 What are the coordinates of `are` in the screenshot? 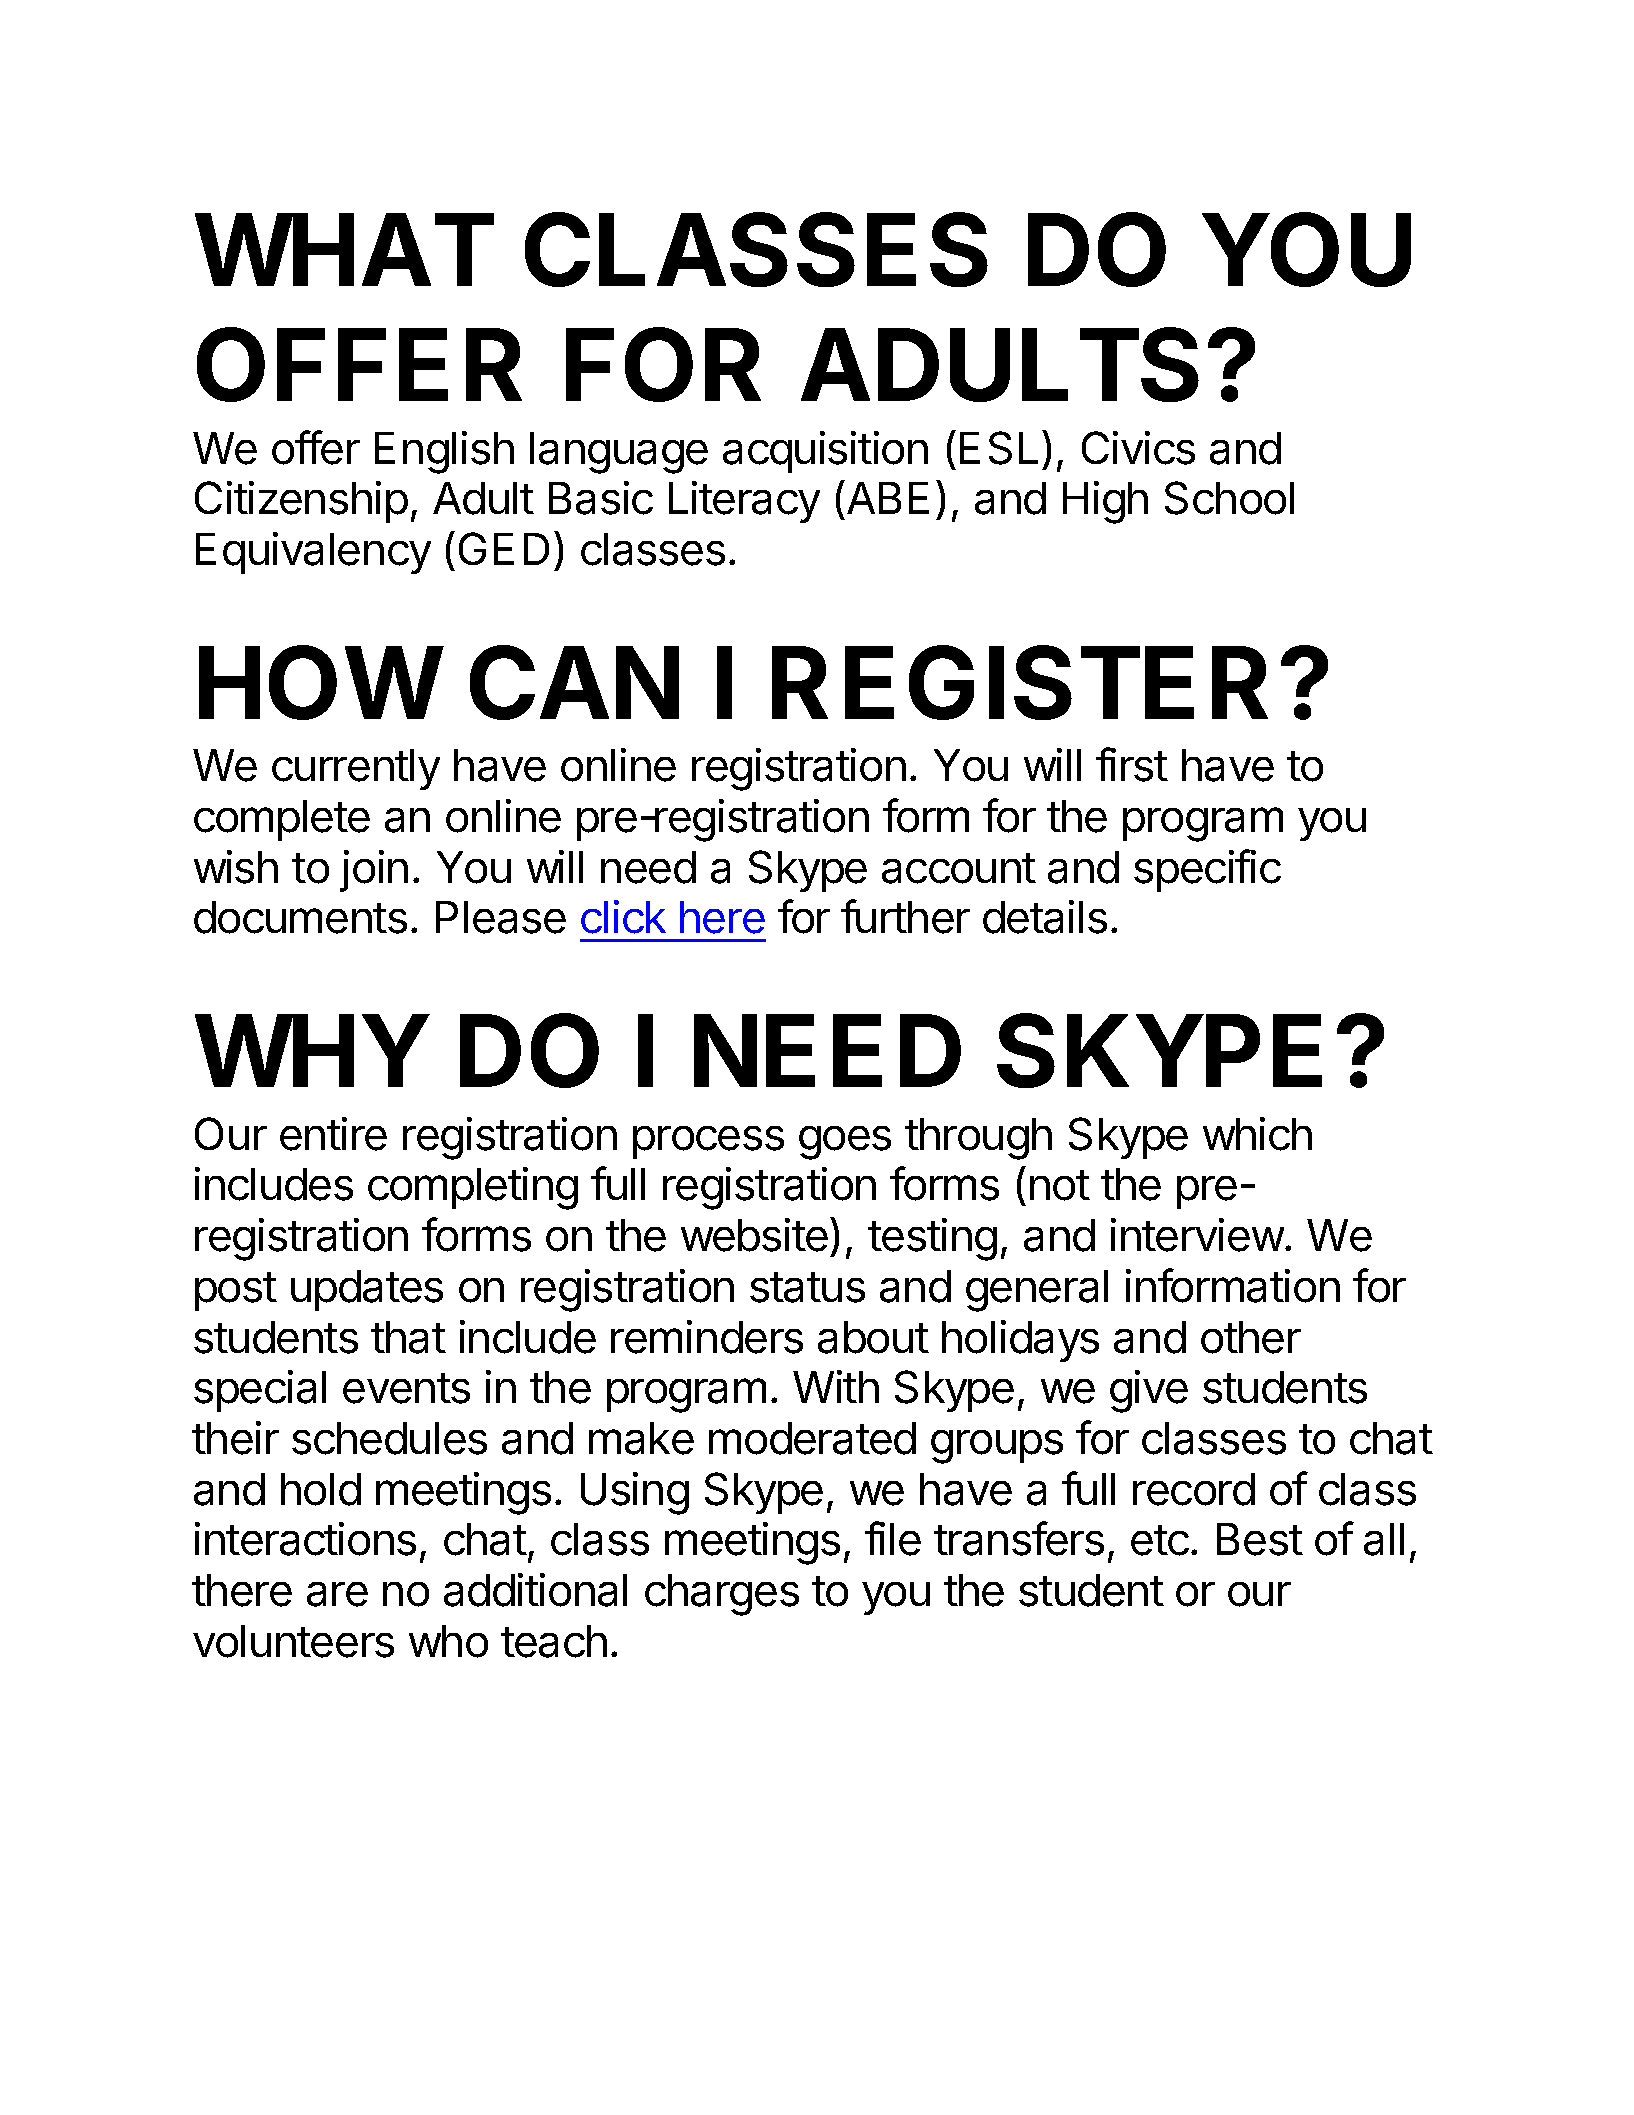 It's located at (337, 1594).
